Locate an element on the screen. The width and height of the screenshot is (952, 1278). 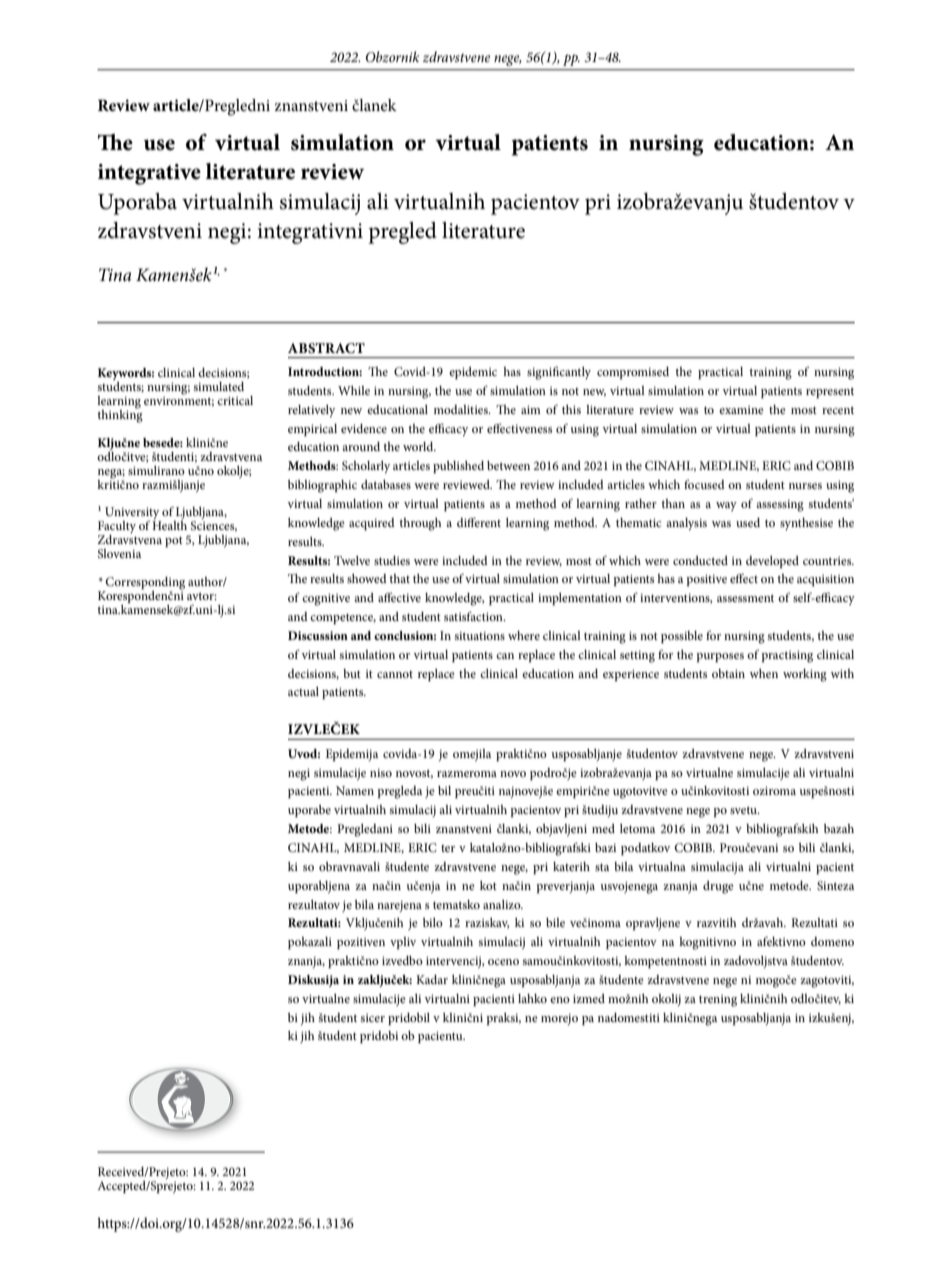
kot is located at coordinates (488, 885).
